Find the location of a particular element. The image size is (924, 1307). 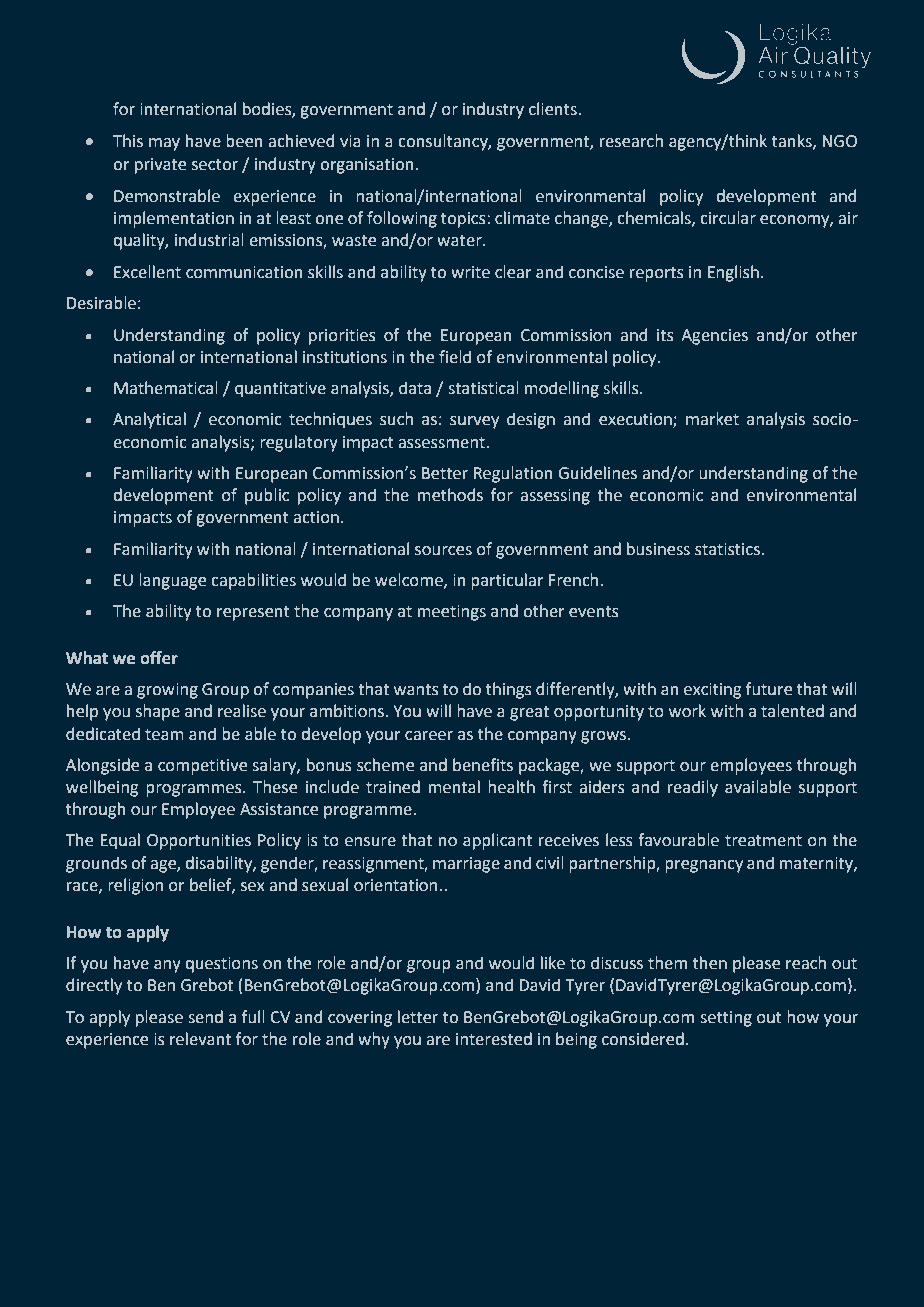

send is located at coordinates (205, 1017).
